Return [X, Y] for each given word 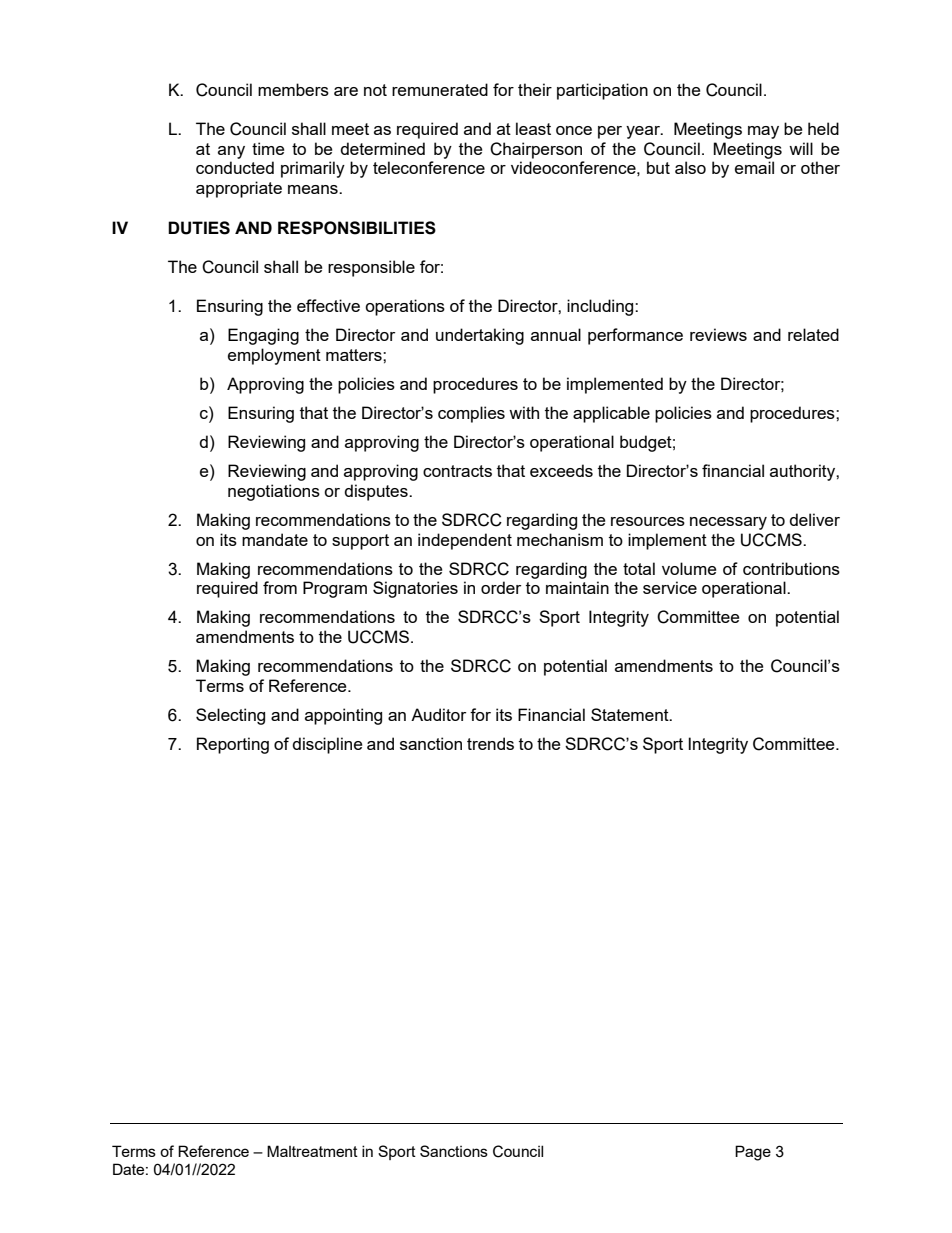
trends [490, 743]
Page [753, 1153]
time [268, 148]
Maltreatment [312, 1151]
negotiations [274, 492]
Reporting [233, 745]
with [524, 412]
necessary [728, 523]
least [533, 128]
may [763, 132]
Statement [631, 714]
